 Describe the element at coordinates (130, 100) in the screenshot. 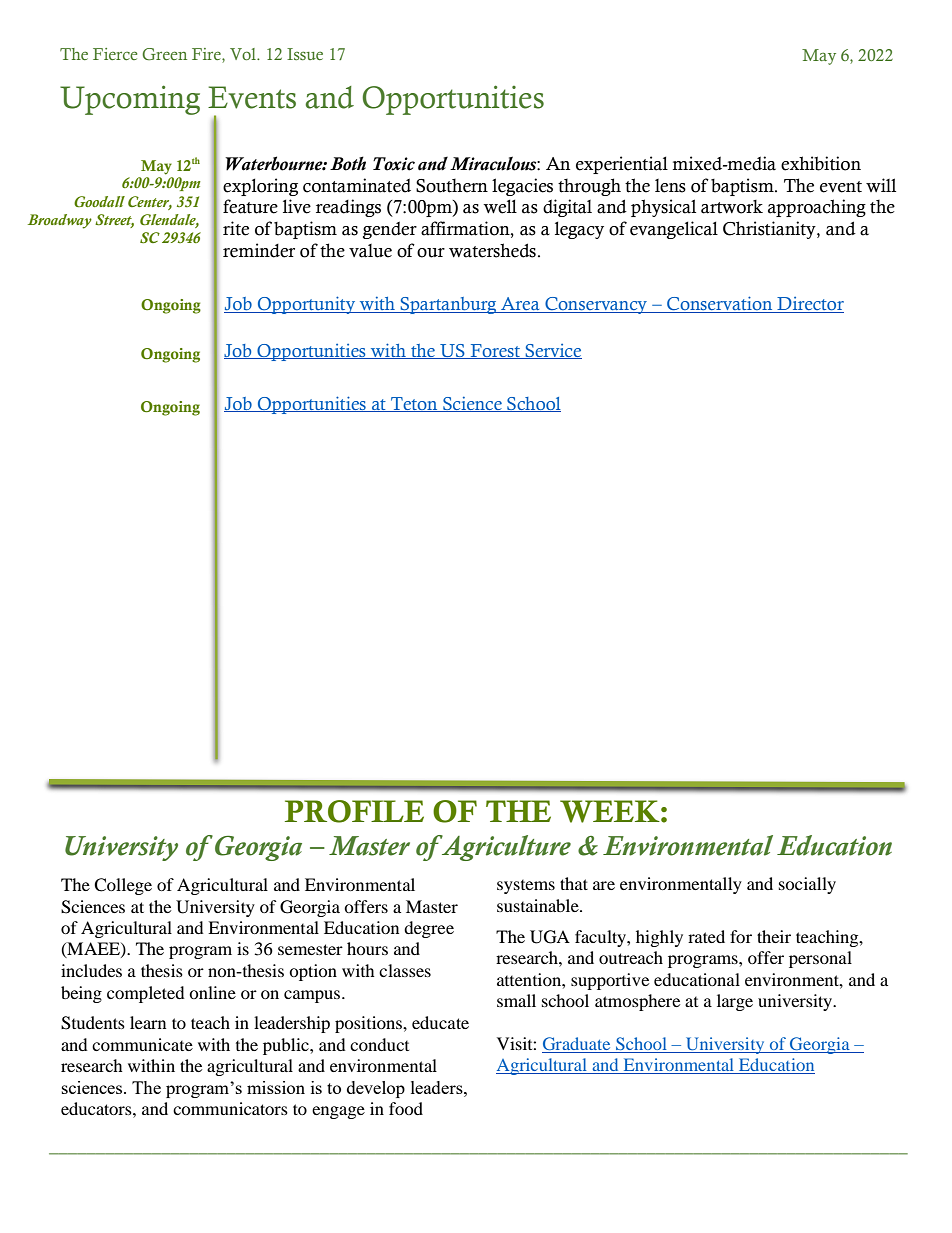

I see `Upcoming` at that location.
